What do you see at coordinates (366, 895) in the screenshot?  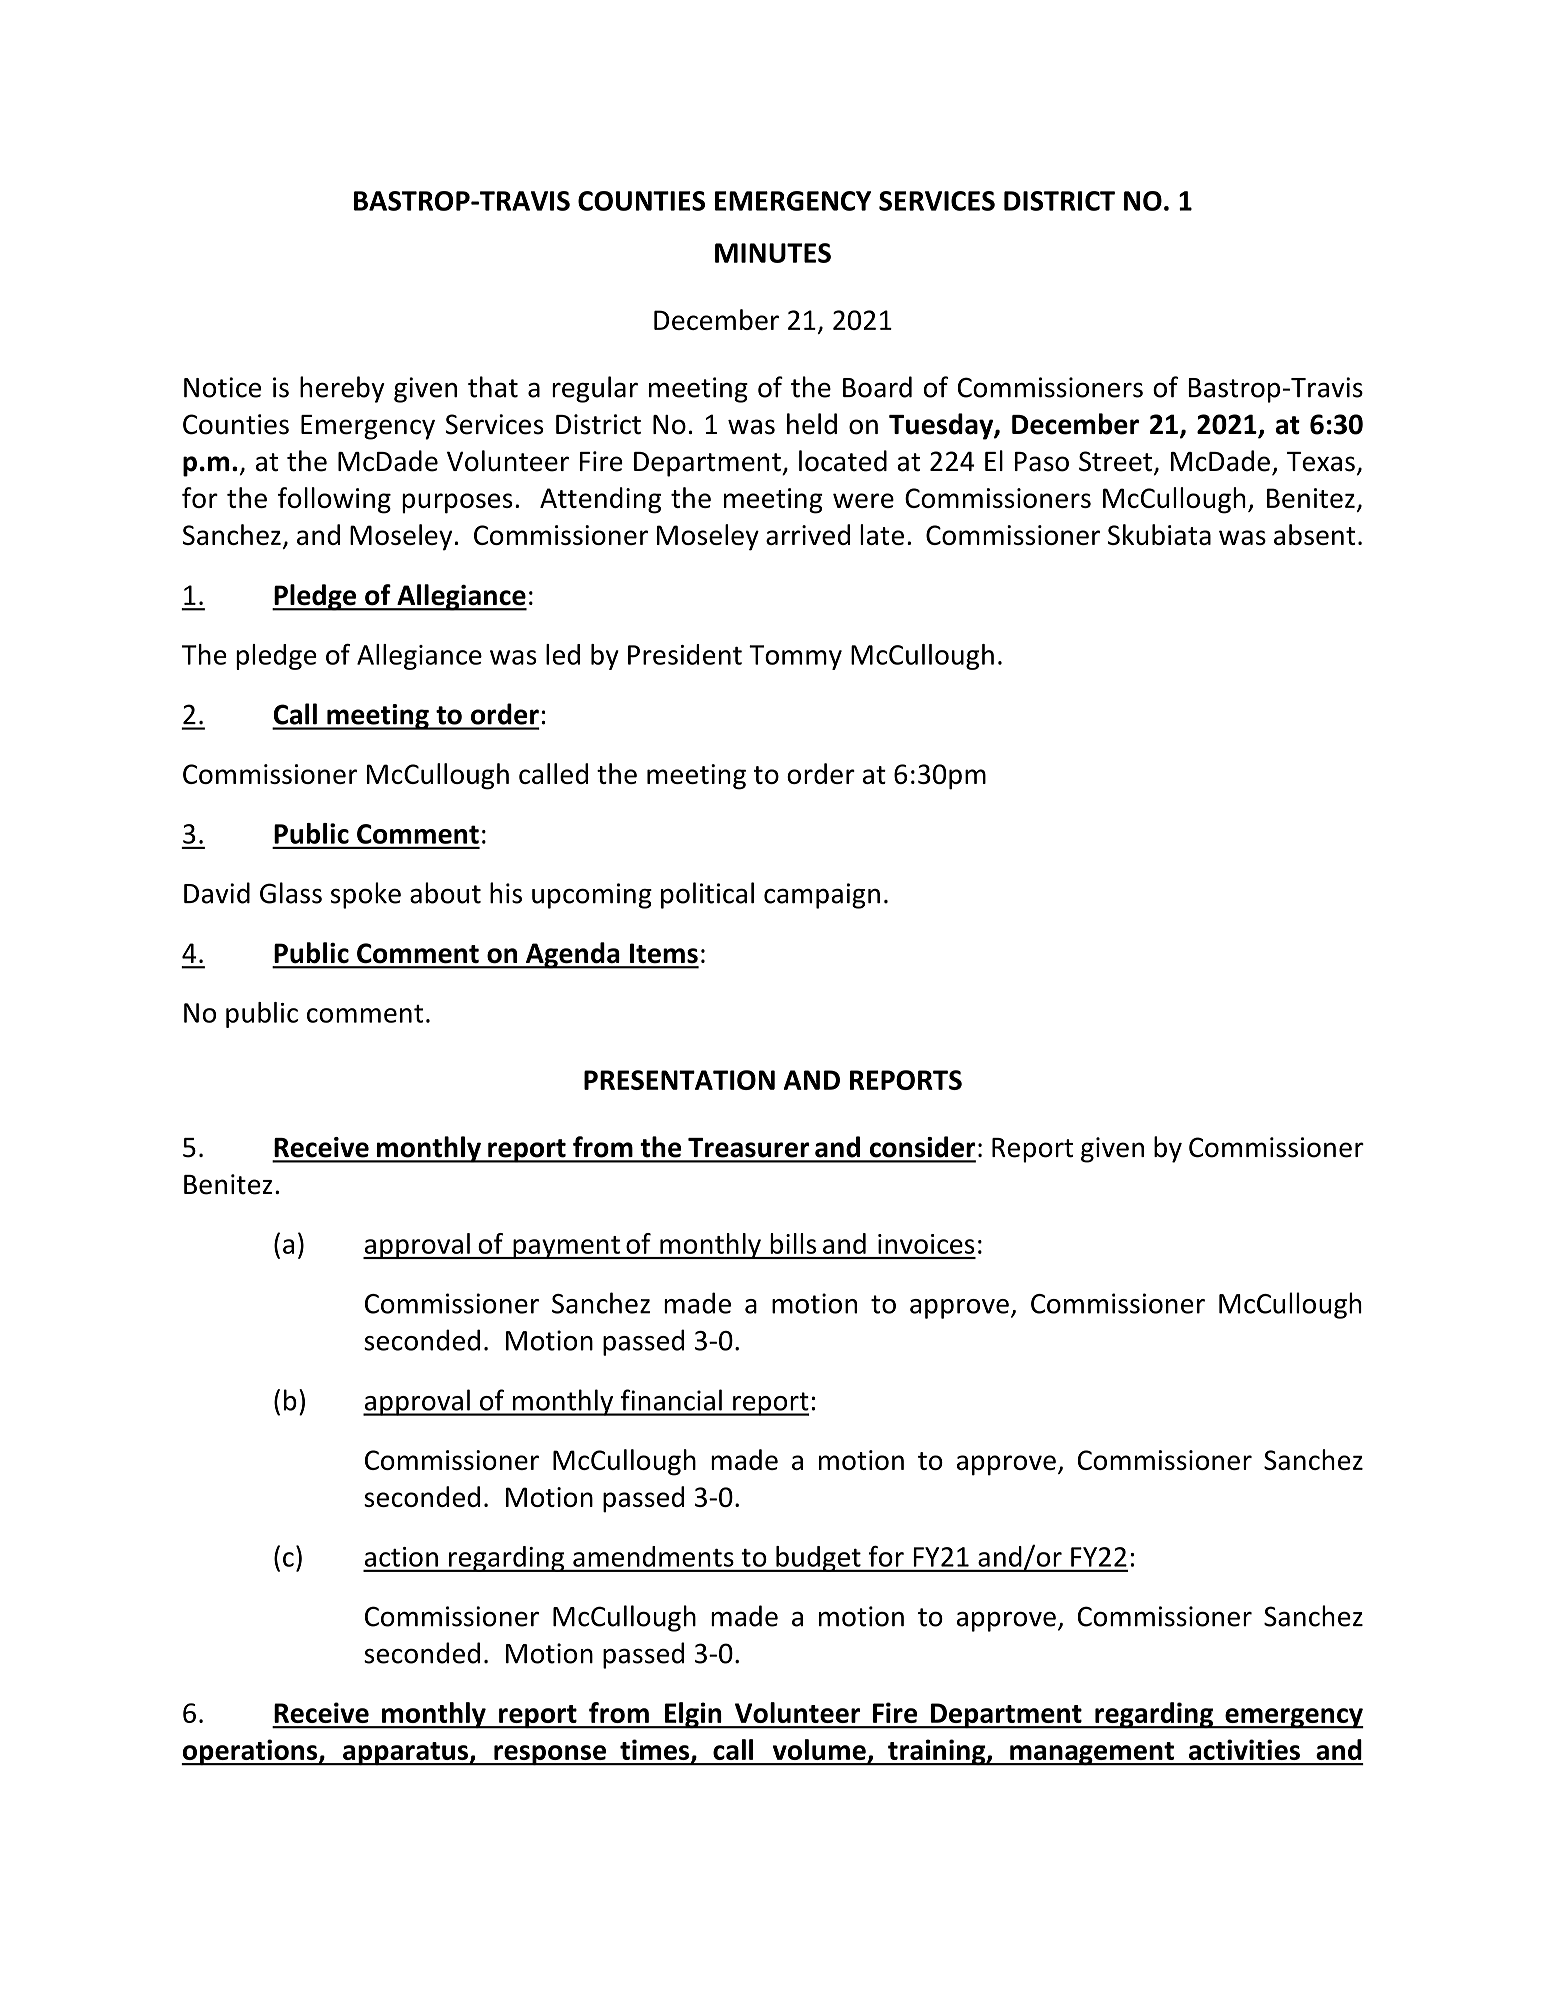 I see `spoke` at bounding box center [366, 895].
